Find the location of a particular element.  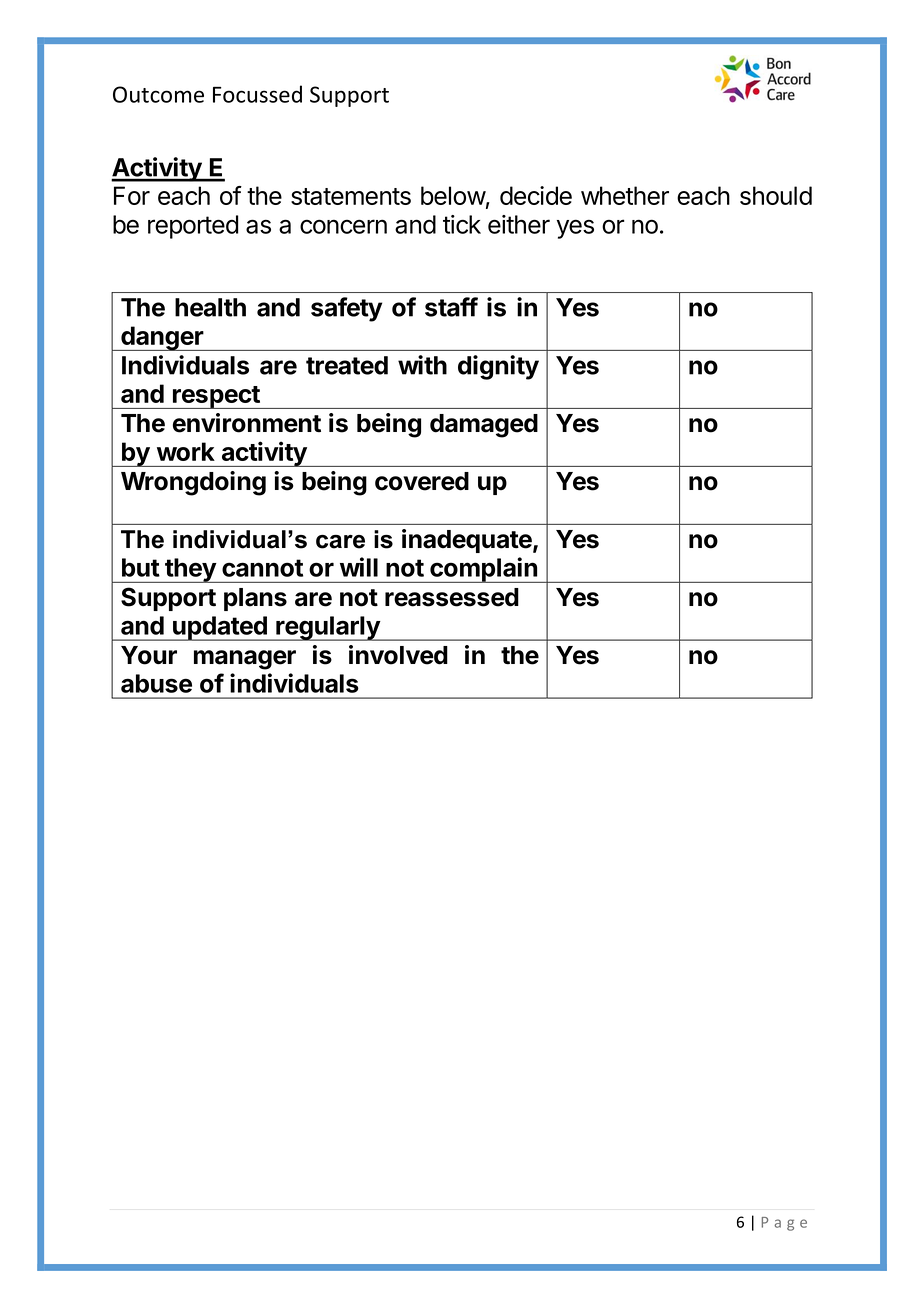

below is located at coordinates (453, 195).
